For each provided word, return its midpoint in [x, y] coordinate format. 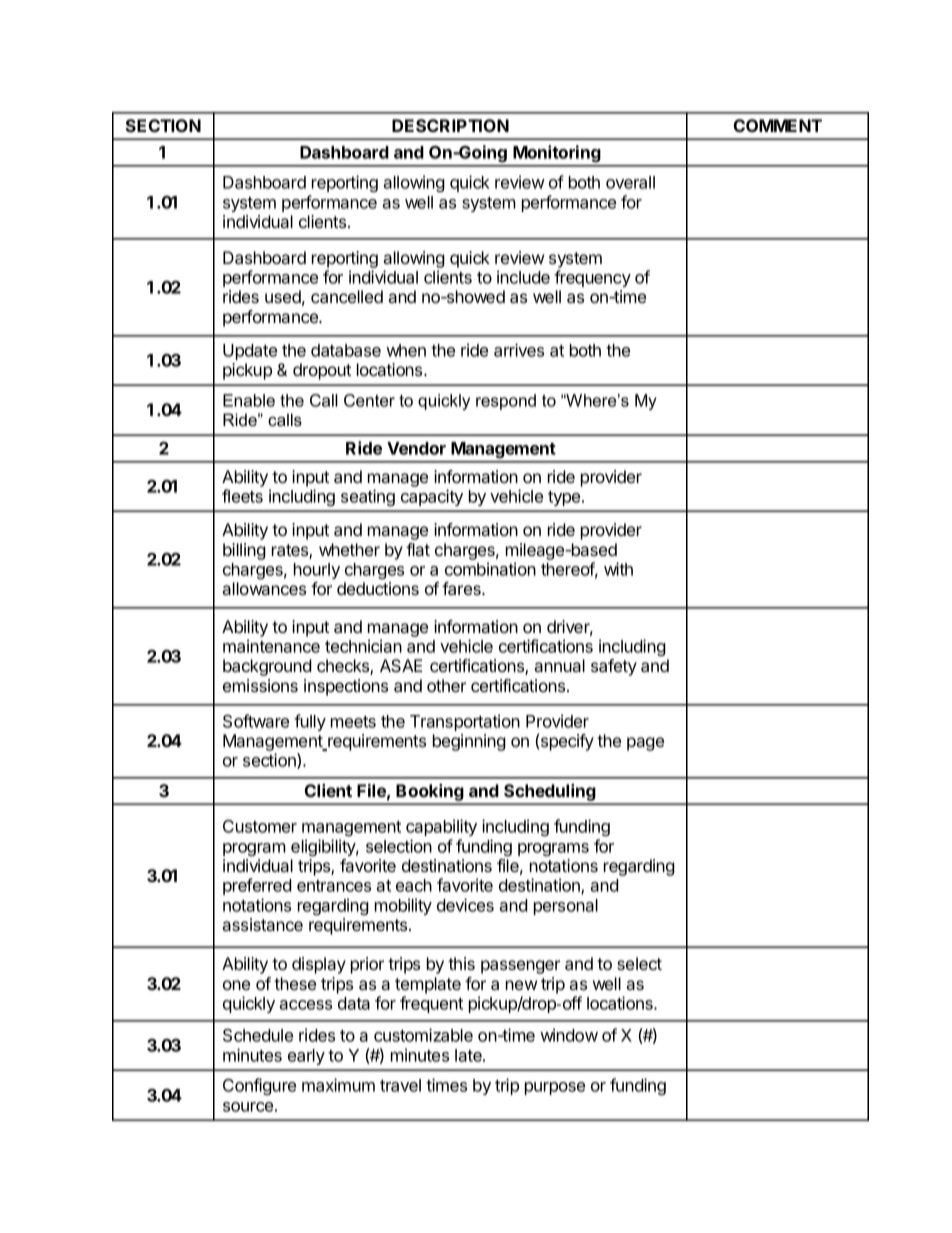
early [306, 1057]
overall [630, 182]
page [645, 744]
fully [310, 722]
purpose [555, 1088]
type [565, 498]
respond [506, 402]
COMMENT [778, 125]
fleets [242, 496]
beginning [469, 742]
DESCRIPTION [450, 125]
